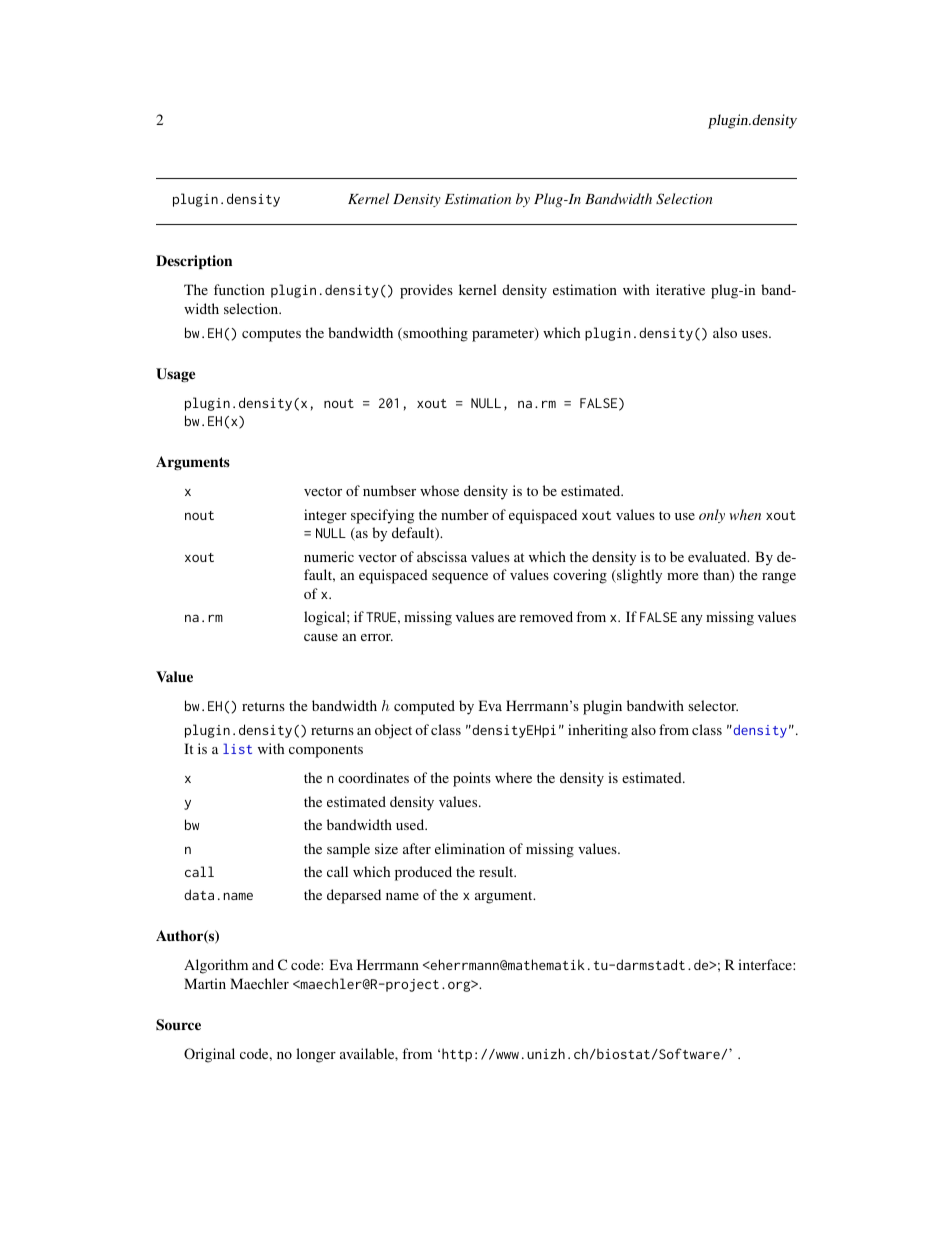 This screenshot has height=1233, width=952. I want to click on function, so click(239, 289).
